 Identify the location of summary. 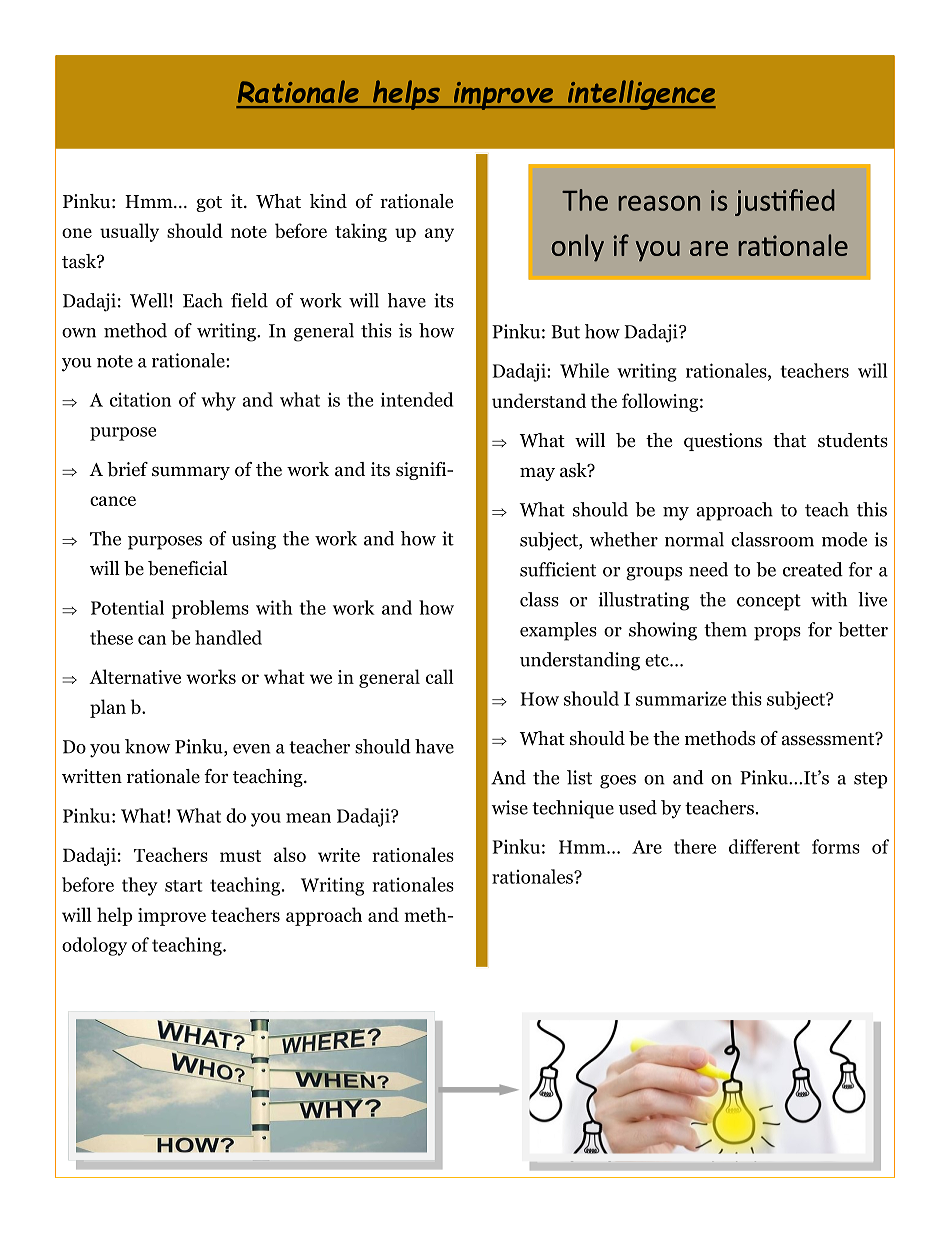
(191, 473).
